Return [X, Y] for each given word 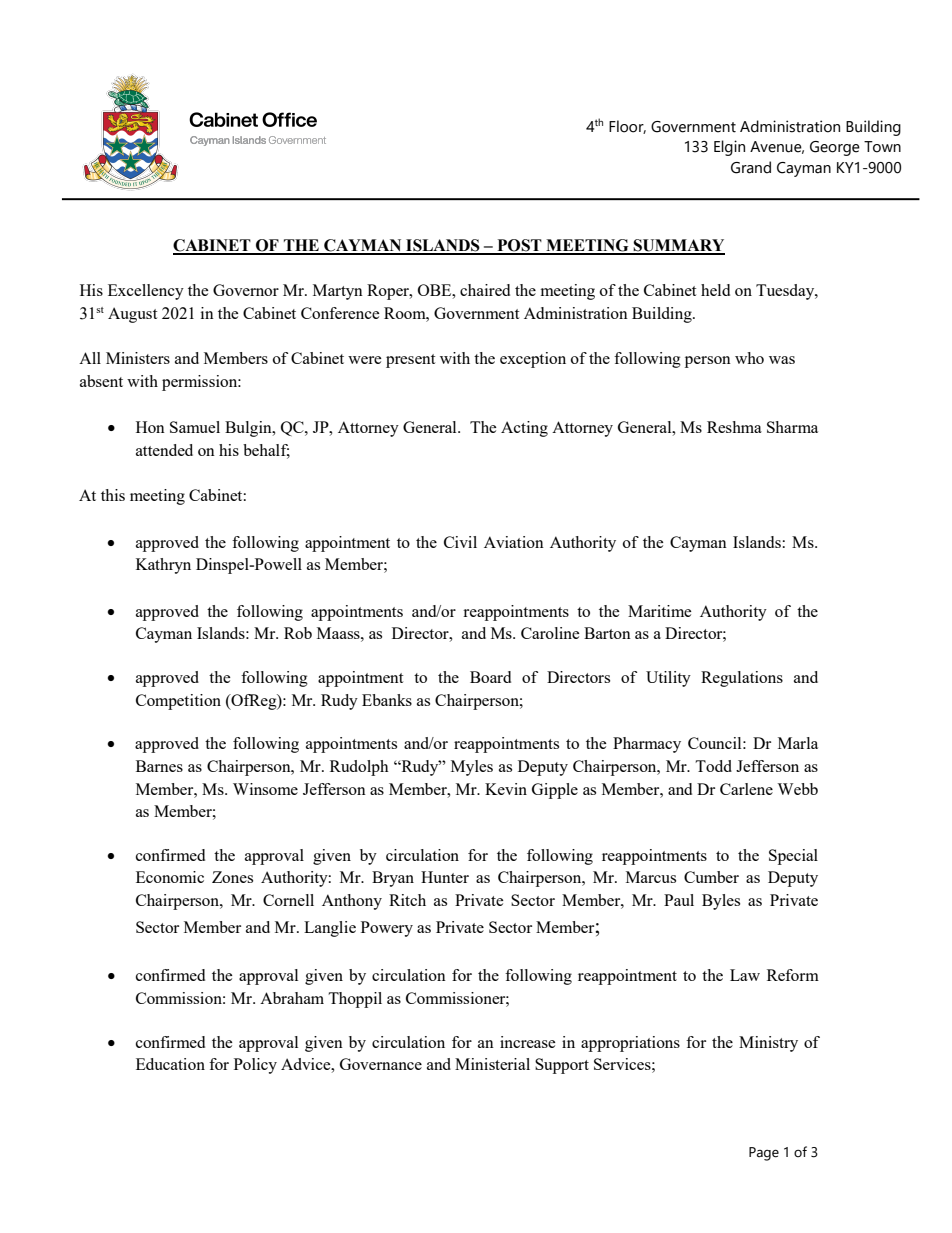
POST [519, 246]
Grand [751, 167]
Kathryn [163, 566]
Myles [472, 768]
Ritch [407, 900]
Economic [170, 877]
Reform [793, 975]
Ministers [138, 358]
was [782, 360]
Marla [798, 743]
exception [533, 360]
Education [170, 1064]
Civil [460, 542]
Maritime [660, 611]
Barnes [159, 766]
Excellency [146, 292]
